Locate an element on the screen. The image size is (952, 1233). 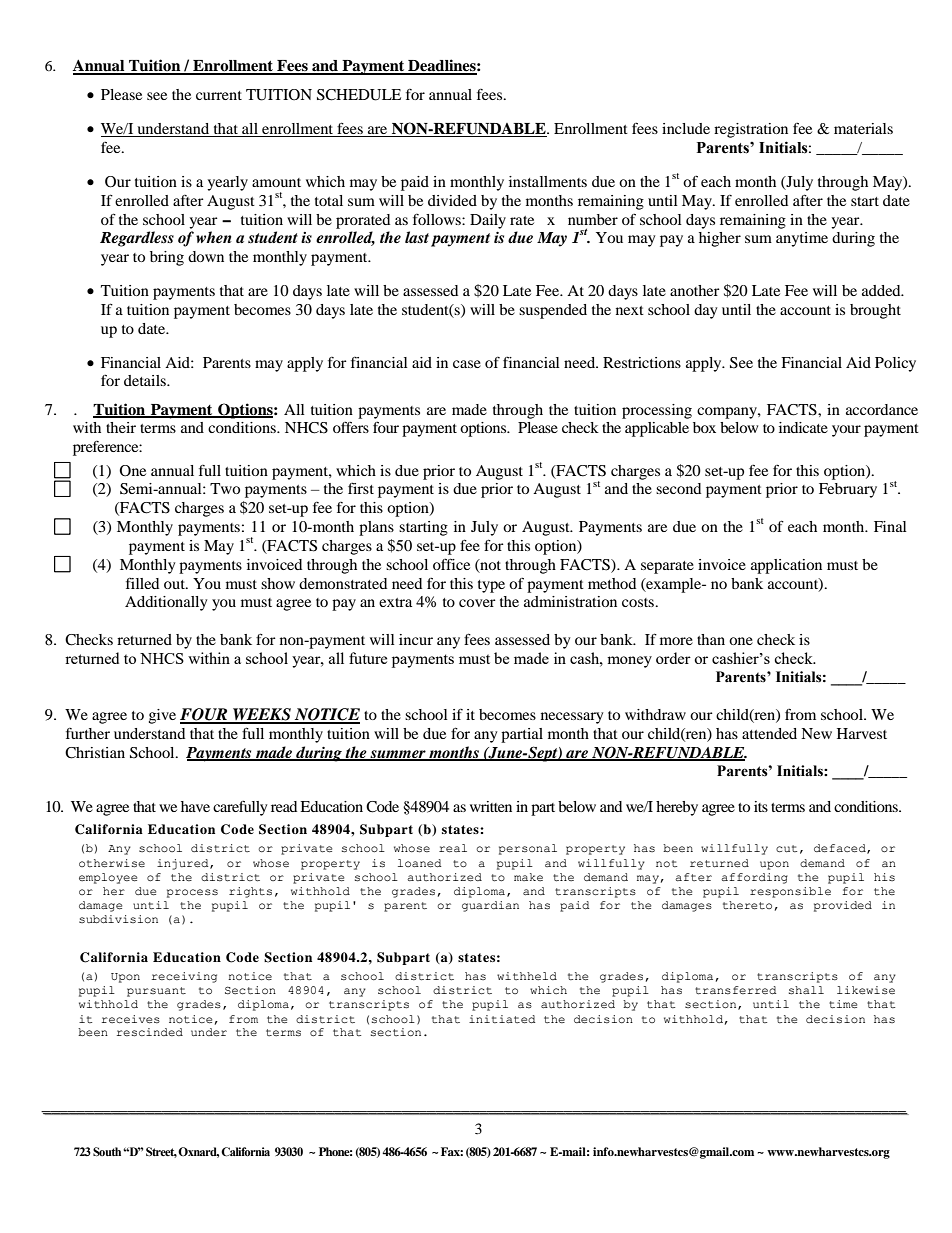
shall is located at coordinates (806, 990).
